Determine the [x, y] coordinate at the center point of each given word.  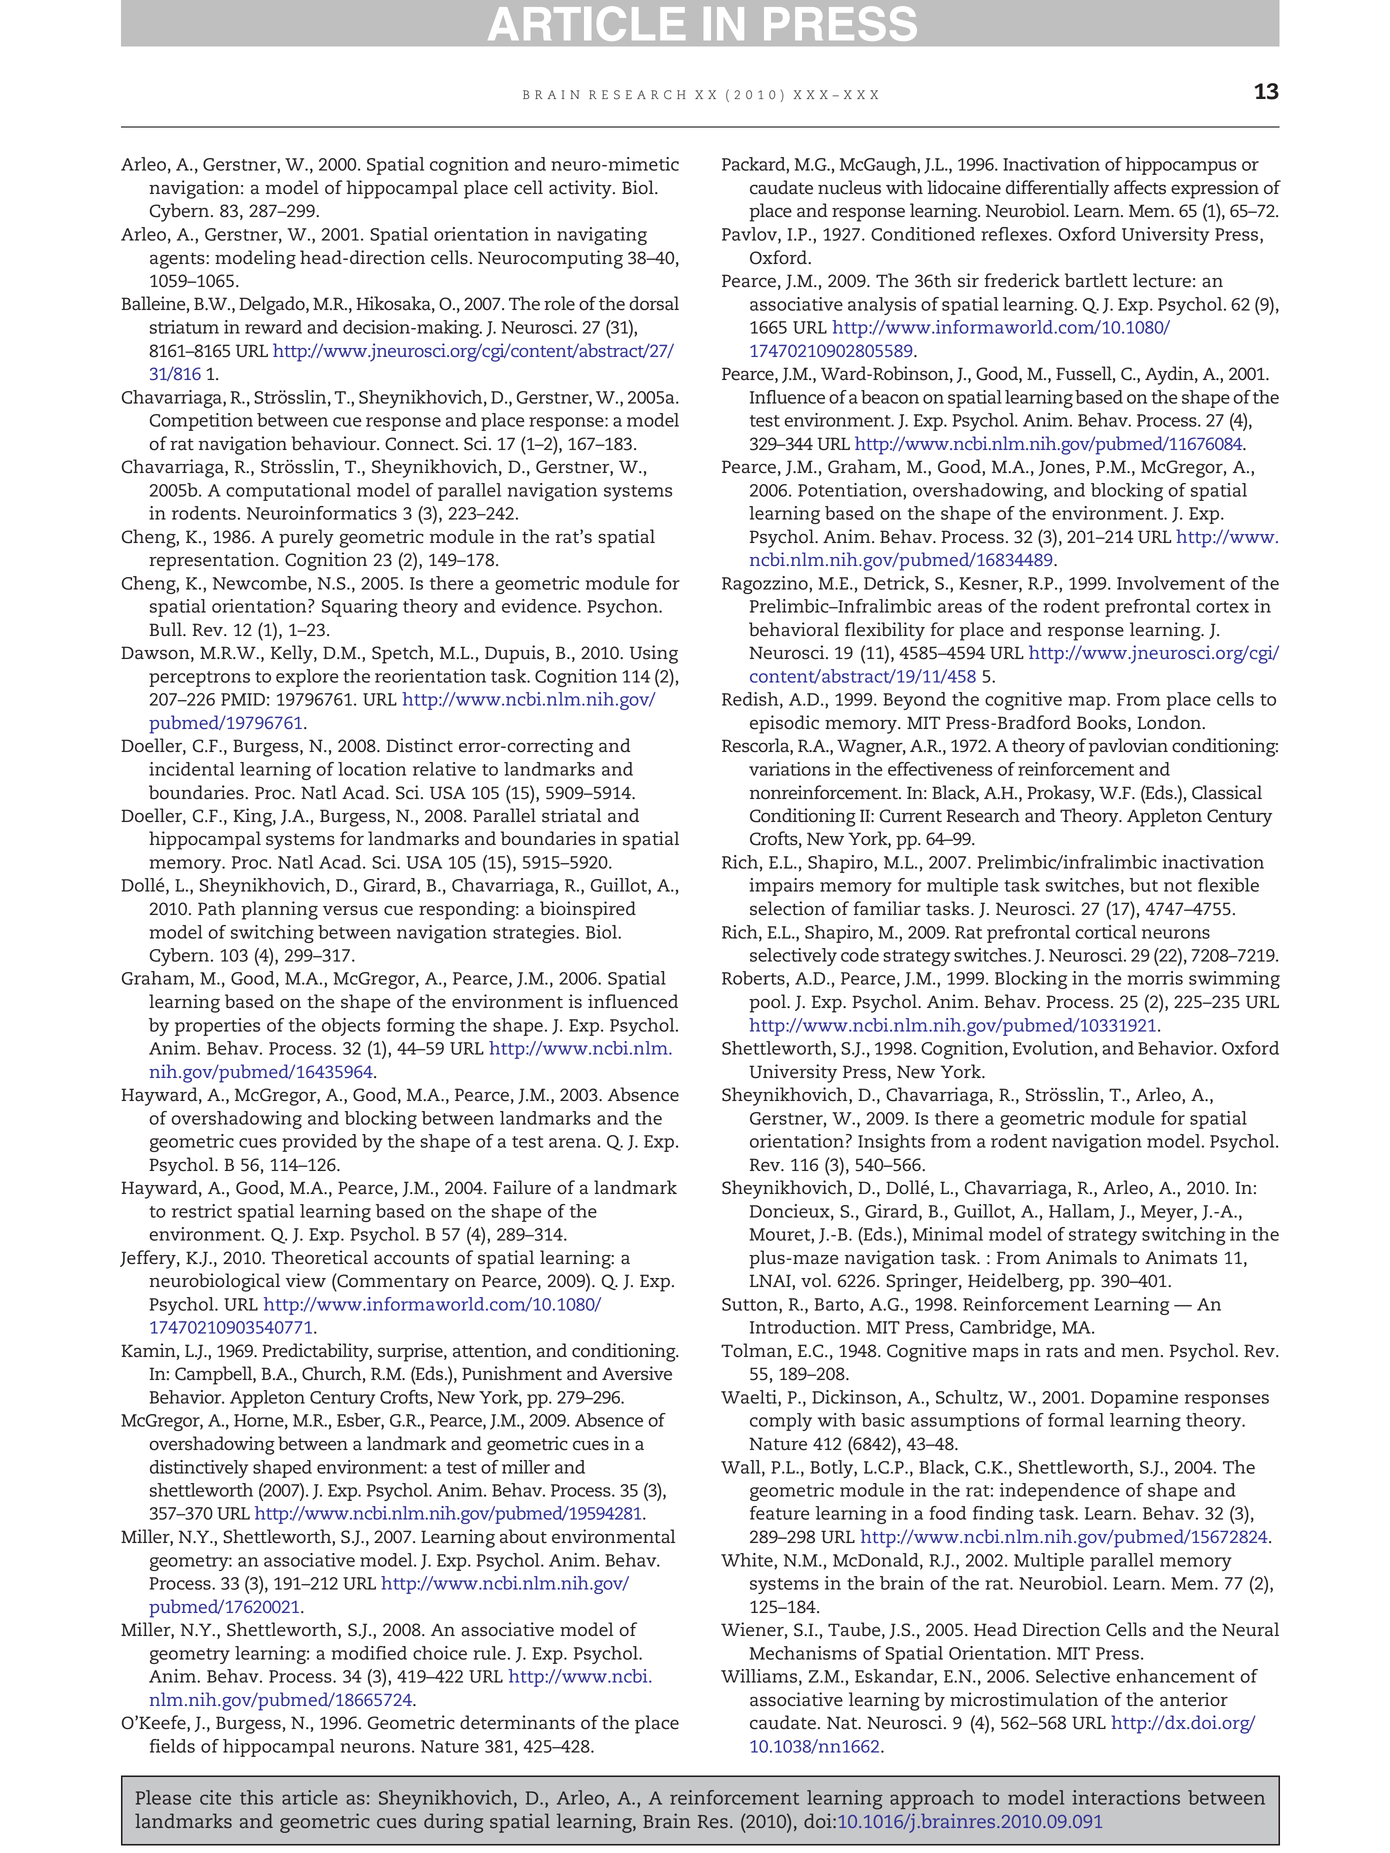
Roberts [754, 978]
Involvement [1171, 583]
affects [1140, 187]
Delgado [273, 305]
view [306, 1280]
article [310, 1797]
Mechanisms [803, 1653]
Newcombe [261, 583]
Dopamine [1134, 1399]
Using [654, 654]
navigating [602, 236]
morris [1155, 978]
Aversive [637, 1373]
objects [351, 1027]
